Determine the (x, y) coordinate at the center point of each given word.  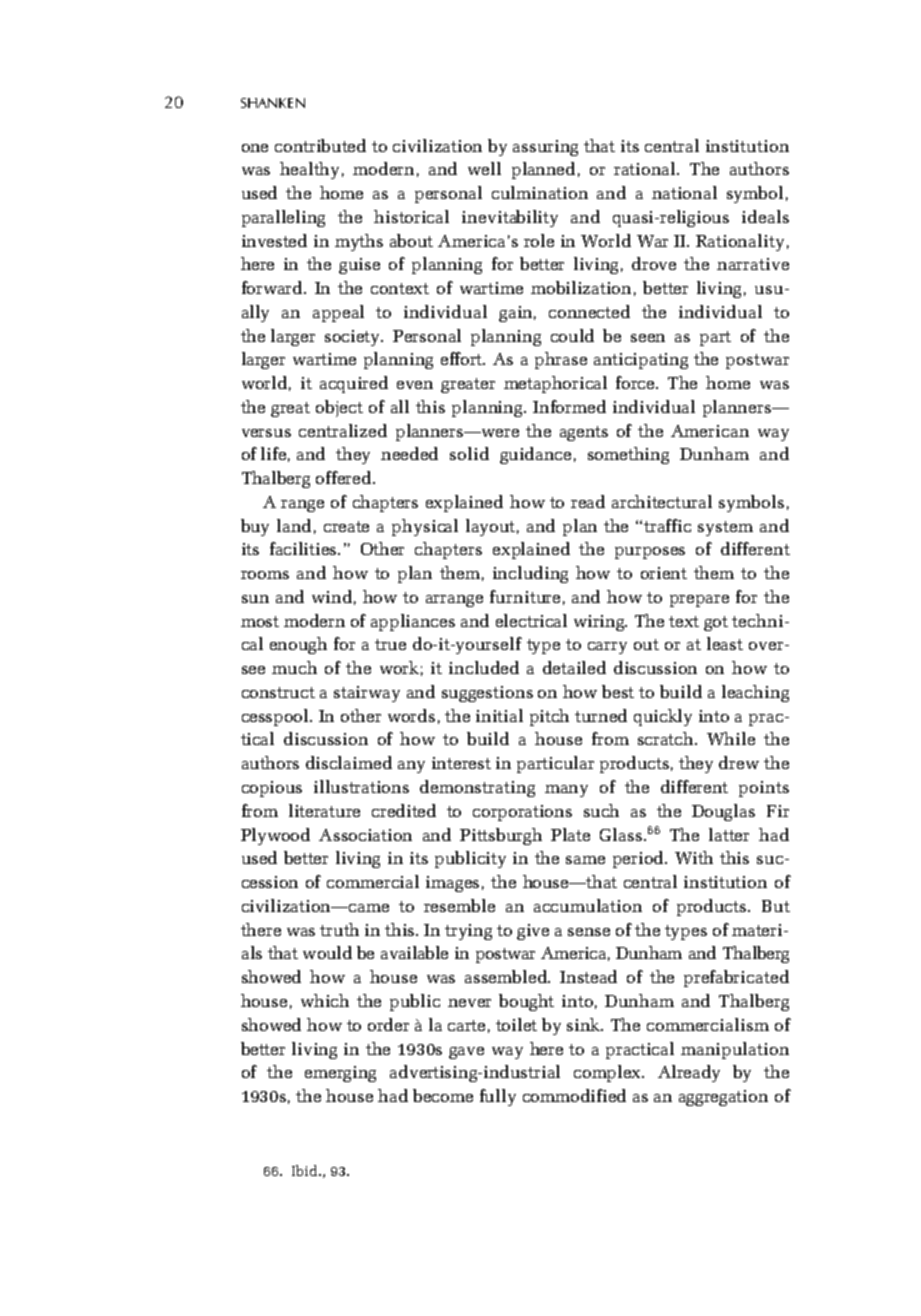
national (684, 192)
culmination (540, 192)
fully (498, 1097)
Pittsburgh (501, 836)
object (339, 408)
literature (324, 810)
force (637, 382)
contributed (320, 145)
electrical (531, 620)
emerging (340, 1074)
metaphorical (555, 384)
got (716, 623)
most (260, 621)
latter (729, 834)
